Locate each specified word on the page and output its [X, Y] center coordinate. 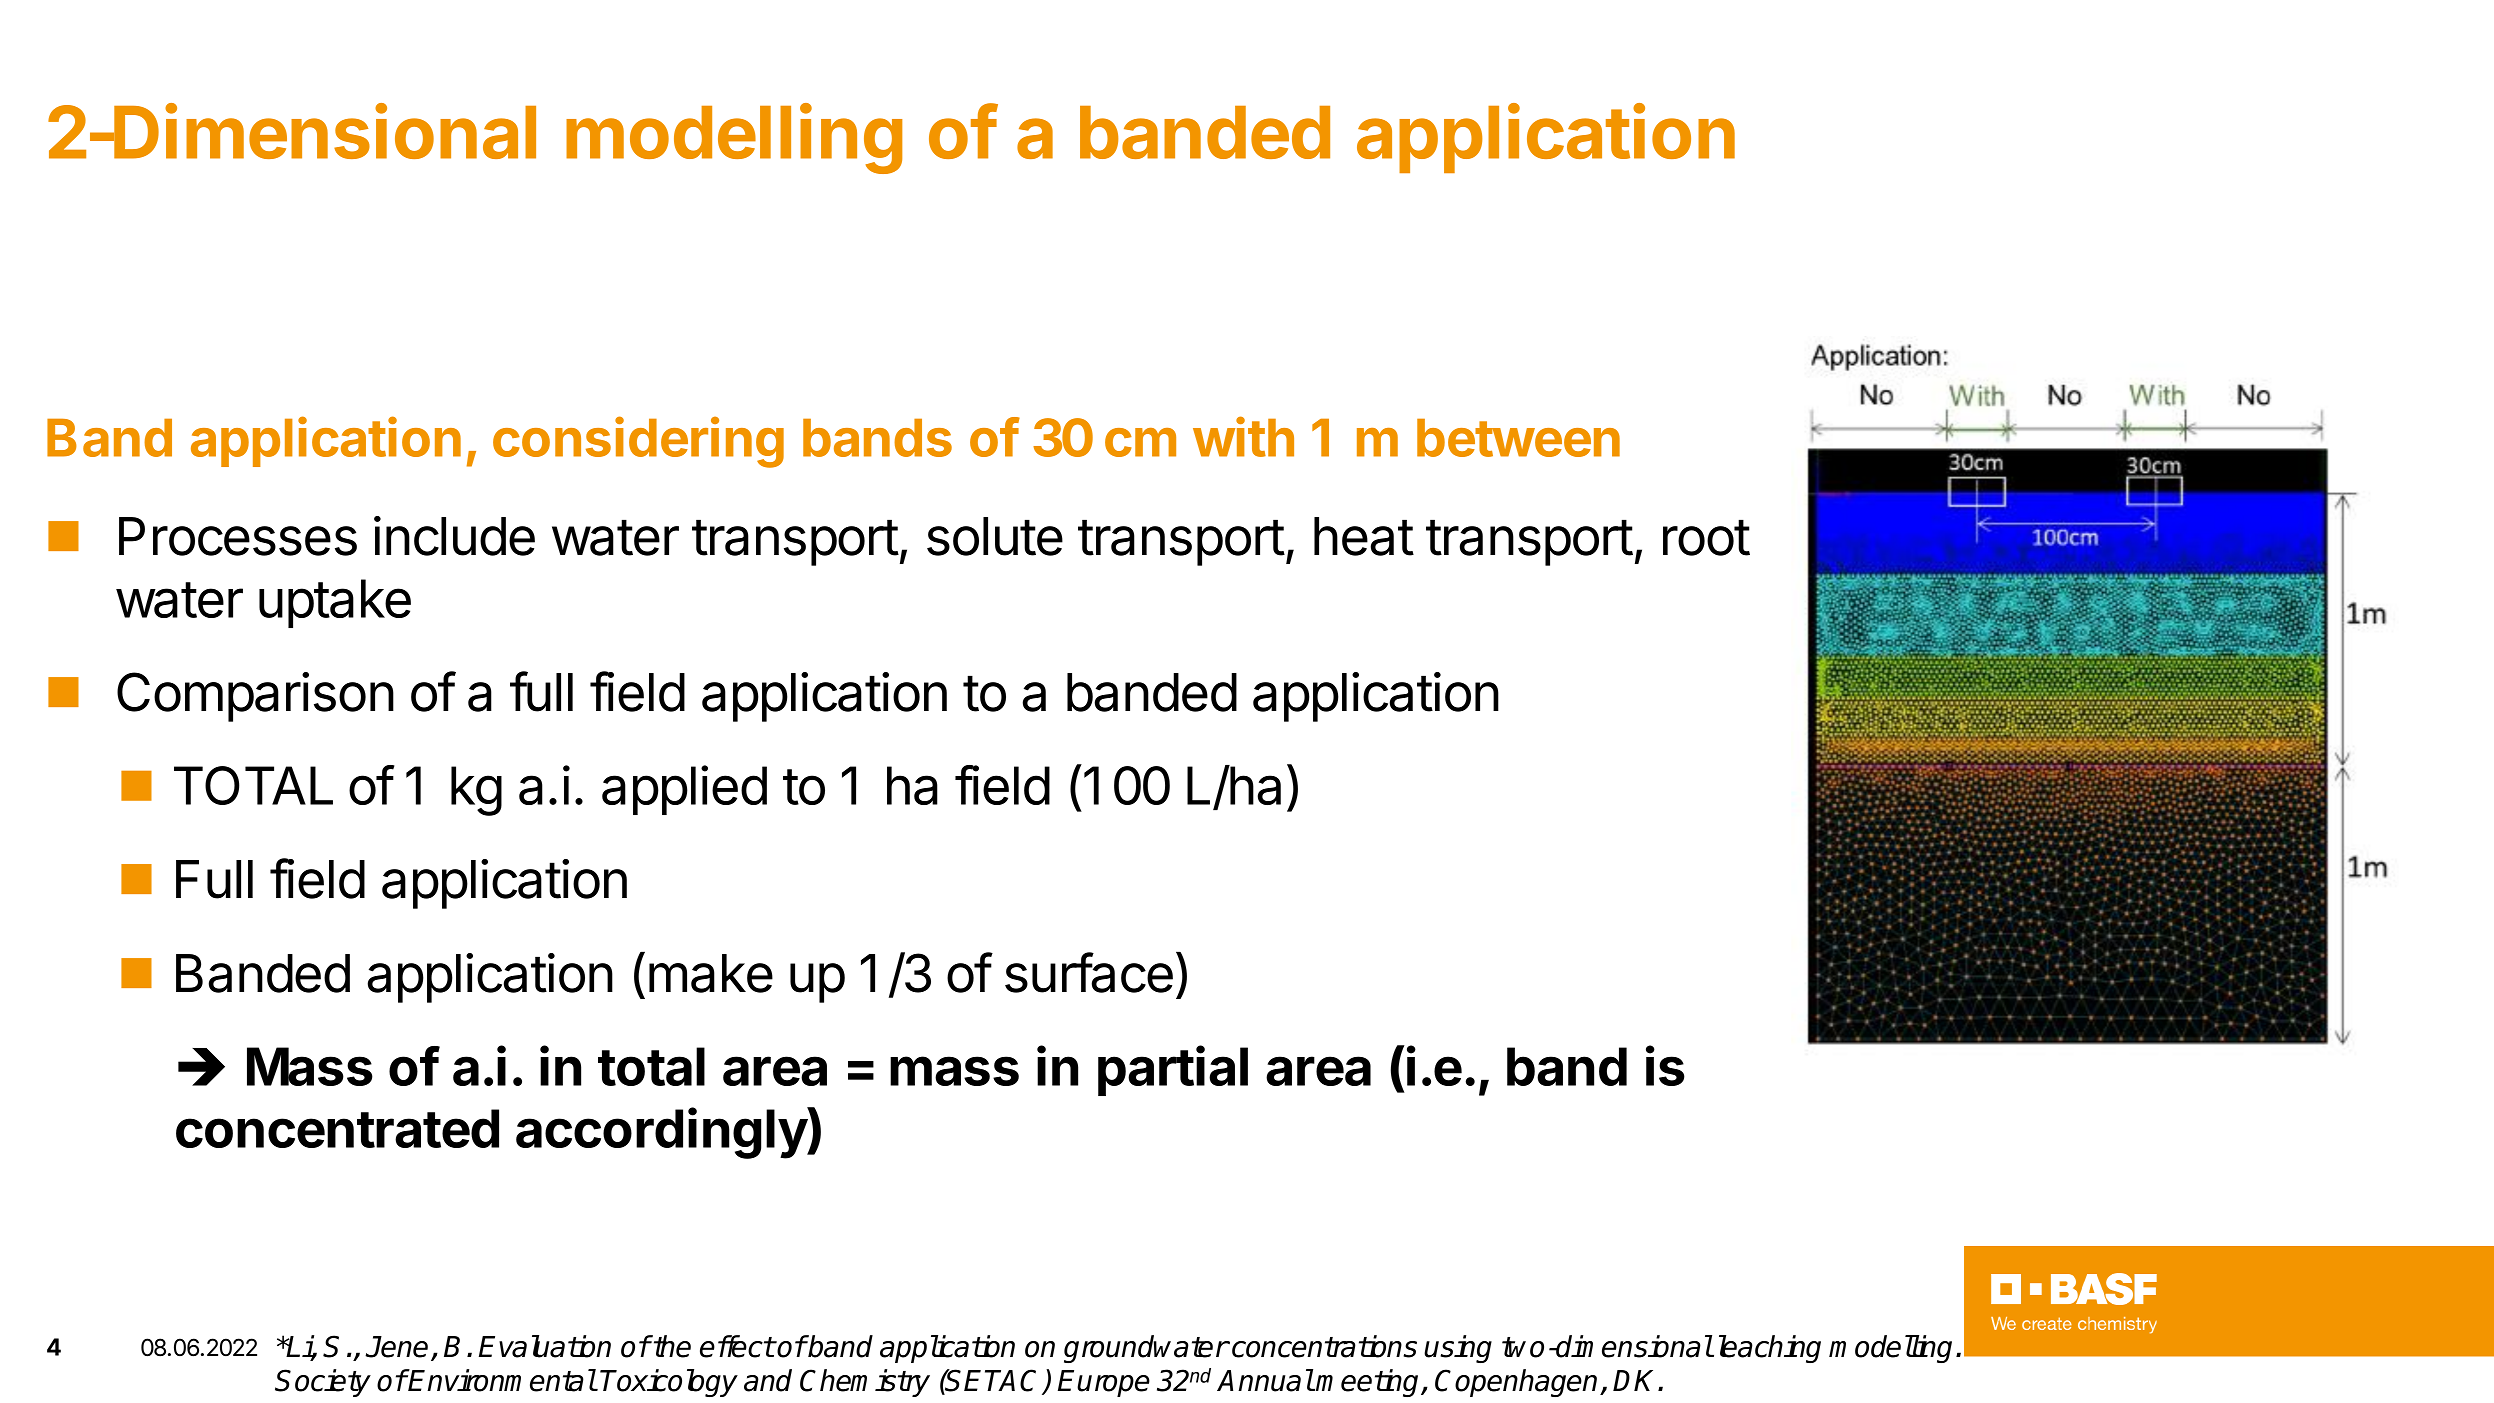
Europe [1104, 1383]
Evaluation [545, 1346]
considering [638, 442]
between [1518, 438]
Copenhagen [1518, 1383]
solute [995, 536]
